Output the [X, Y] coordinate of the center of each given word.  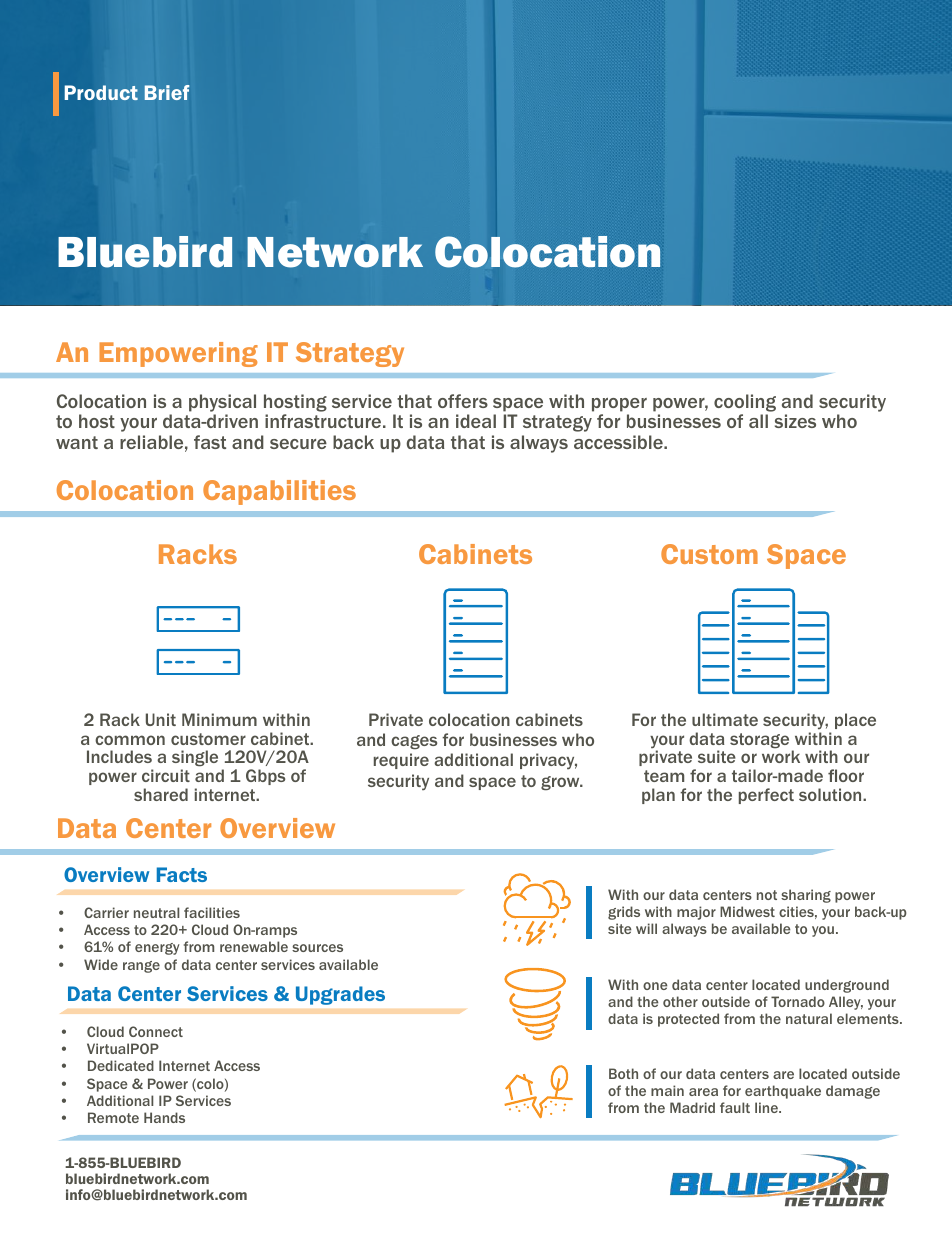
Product [101, 92]
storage [759, 741]
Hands [164, 1117]
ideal [476, 421]
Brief [167, 92]
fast [210, 442]
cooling [745, 404]
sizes [795, 421]
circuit [166, 775]
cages [414, 742]
